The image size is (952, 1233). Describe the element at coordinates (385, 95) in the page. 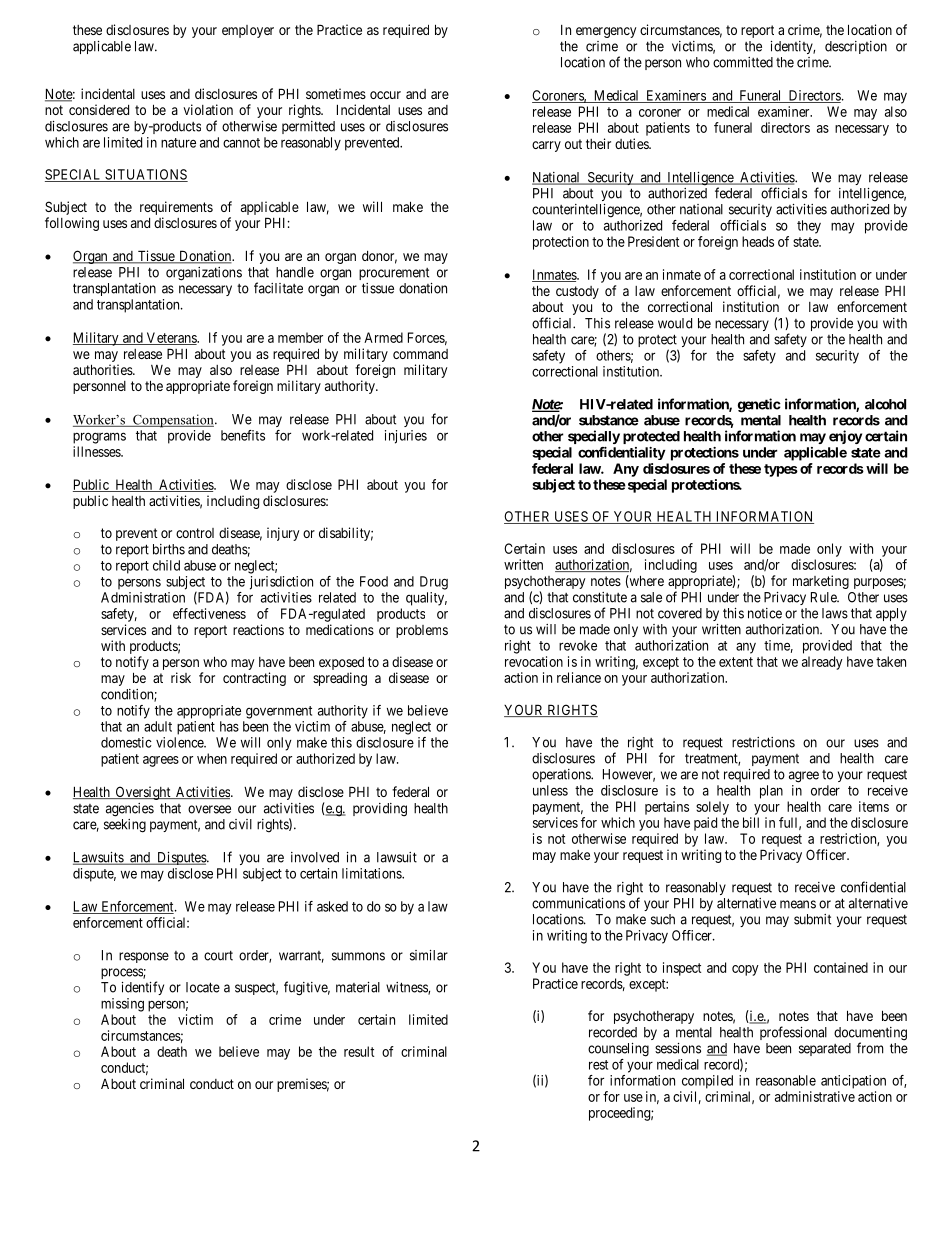

I see `occur` at that location.
